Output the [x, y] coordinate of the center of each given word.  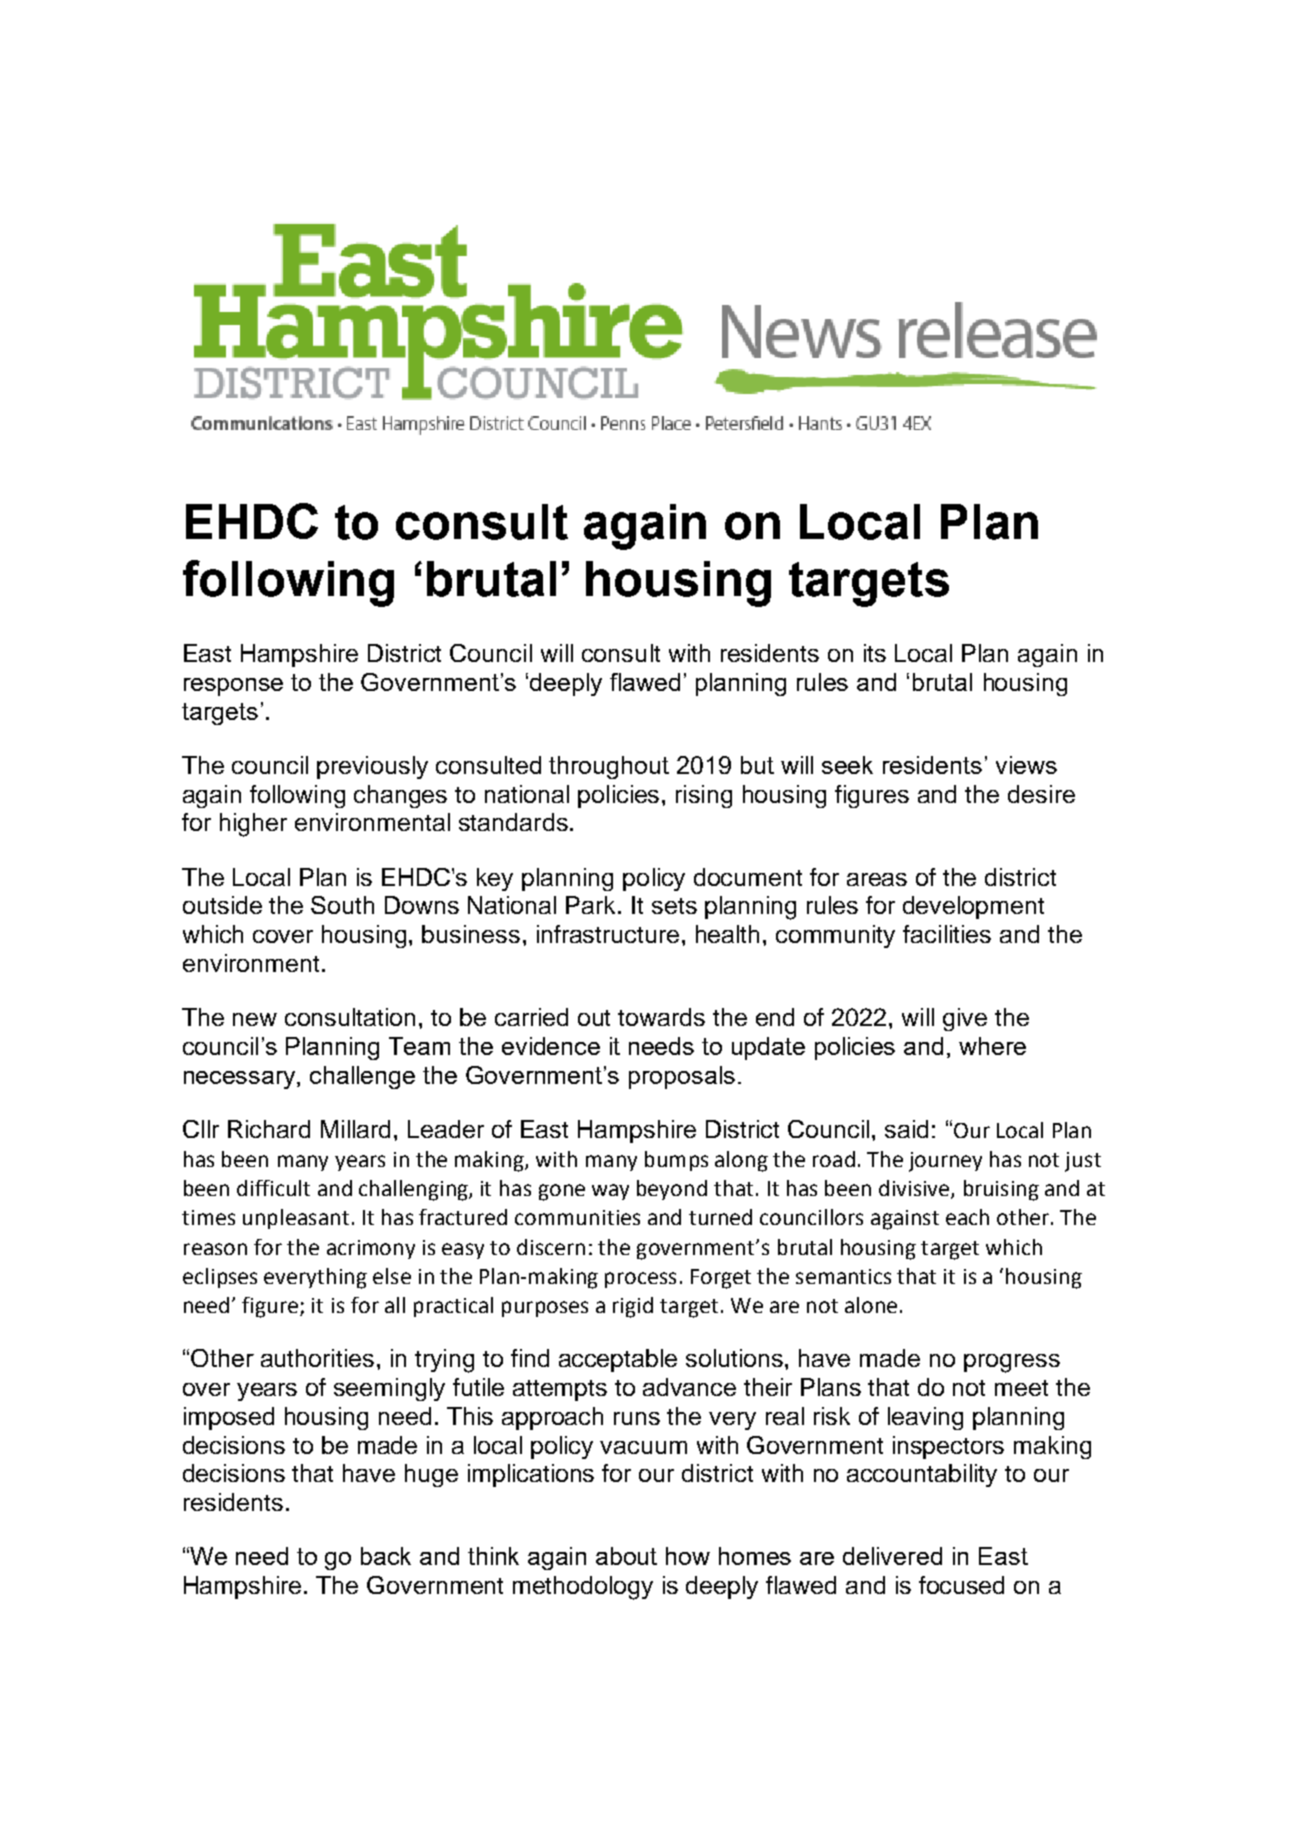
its [875, 653]
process [640, 1280]
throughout [609, 767]
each [967, 1217]
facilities [947, 934]
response [233, 687]
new [255, 1019]
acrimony [371, 1249]
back [386, 1556]
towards [661, 1017]
